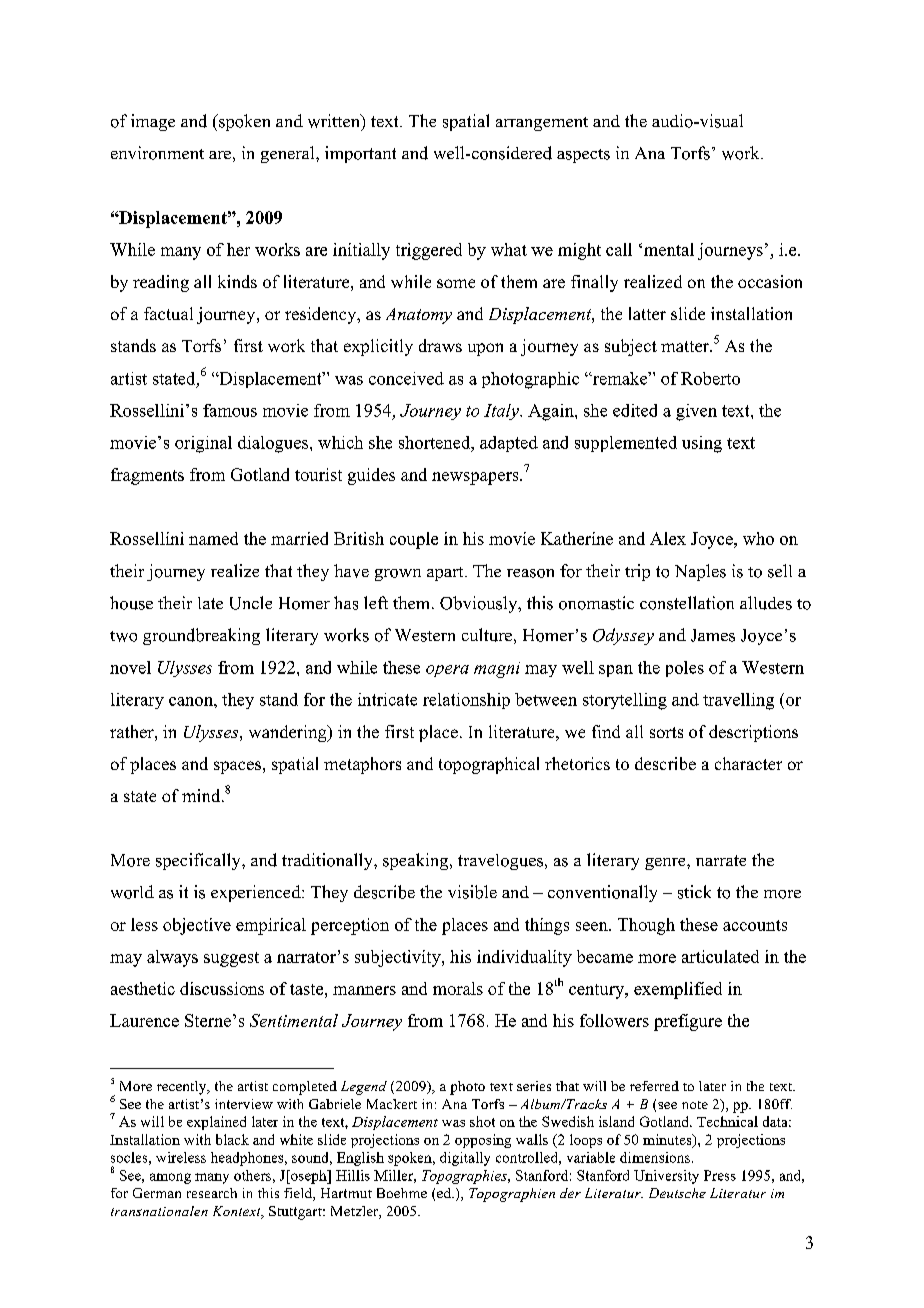 The height and width of the screenshot is (1308, 924). Describe the element at coordinates (472, 892) in the screenshot. I see `visible` at that location.
